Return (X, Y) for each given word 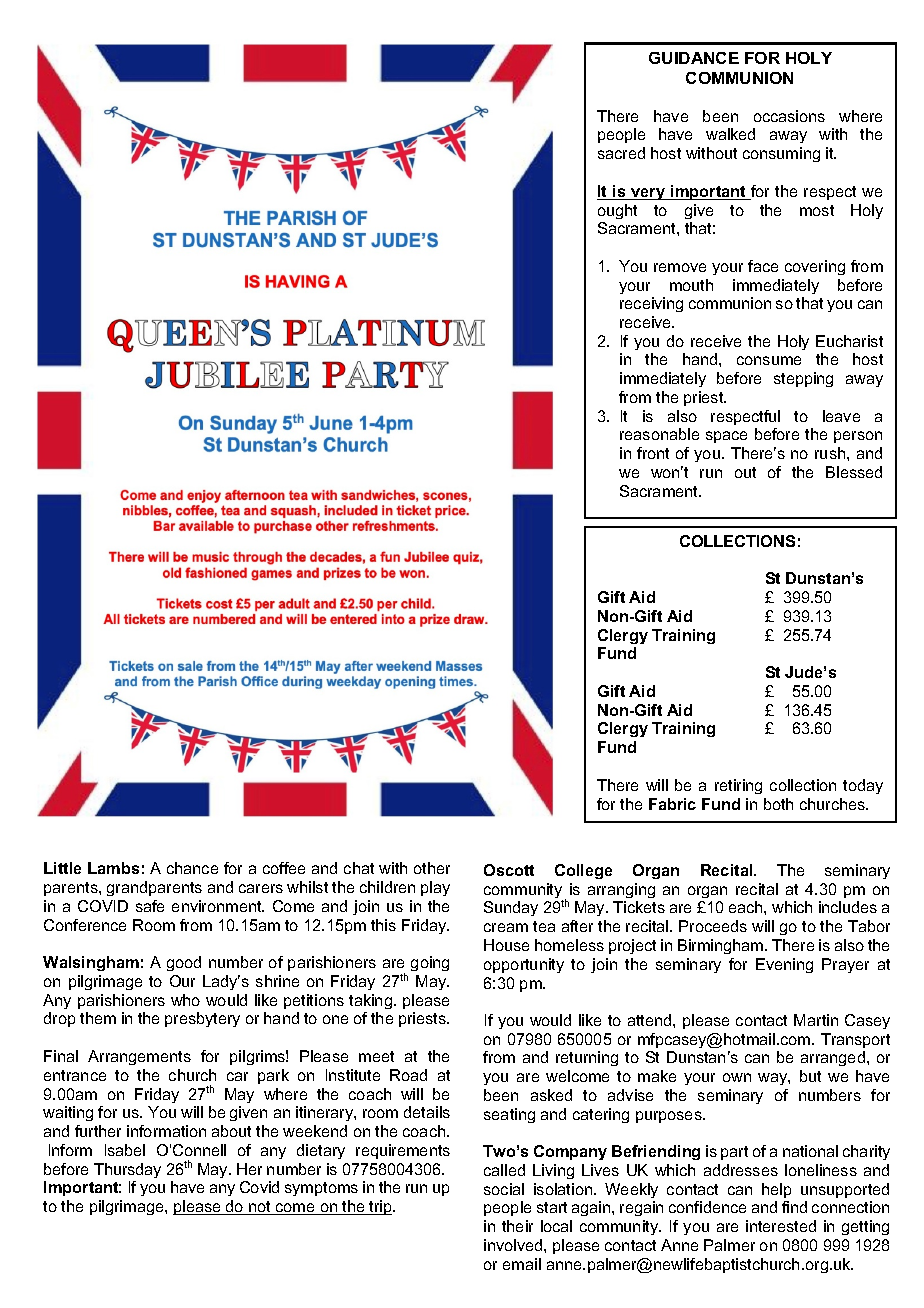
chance (192, 868)
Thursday (127, 1170)
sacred (621, 153)
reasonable (659, 434)
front (653, 453)
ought (617, 211)
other (432, 868)
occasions (789, 116)
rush (831, 453)
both (778, 804)
